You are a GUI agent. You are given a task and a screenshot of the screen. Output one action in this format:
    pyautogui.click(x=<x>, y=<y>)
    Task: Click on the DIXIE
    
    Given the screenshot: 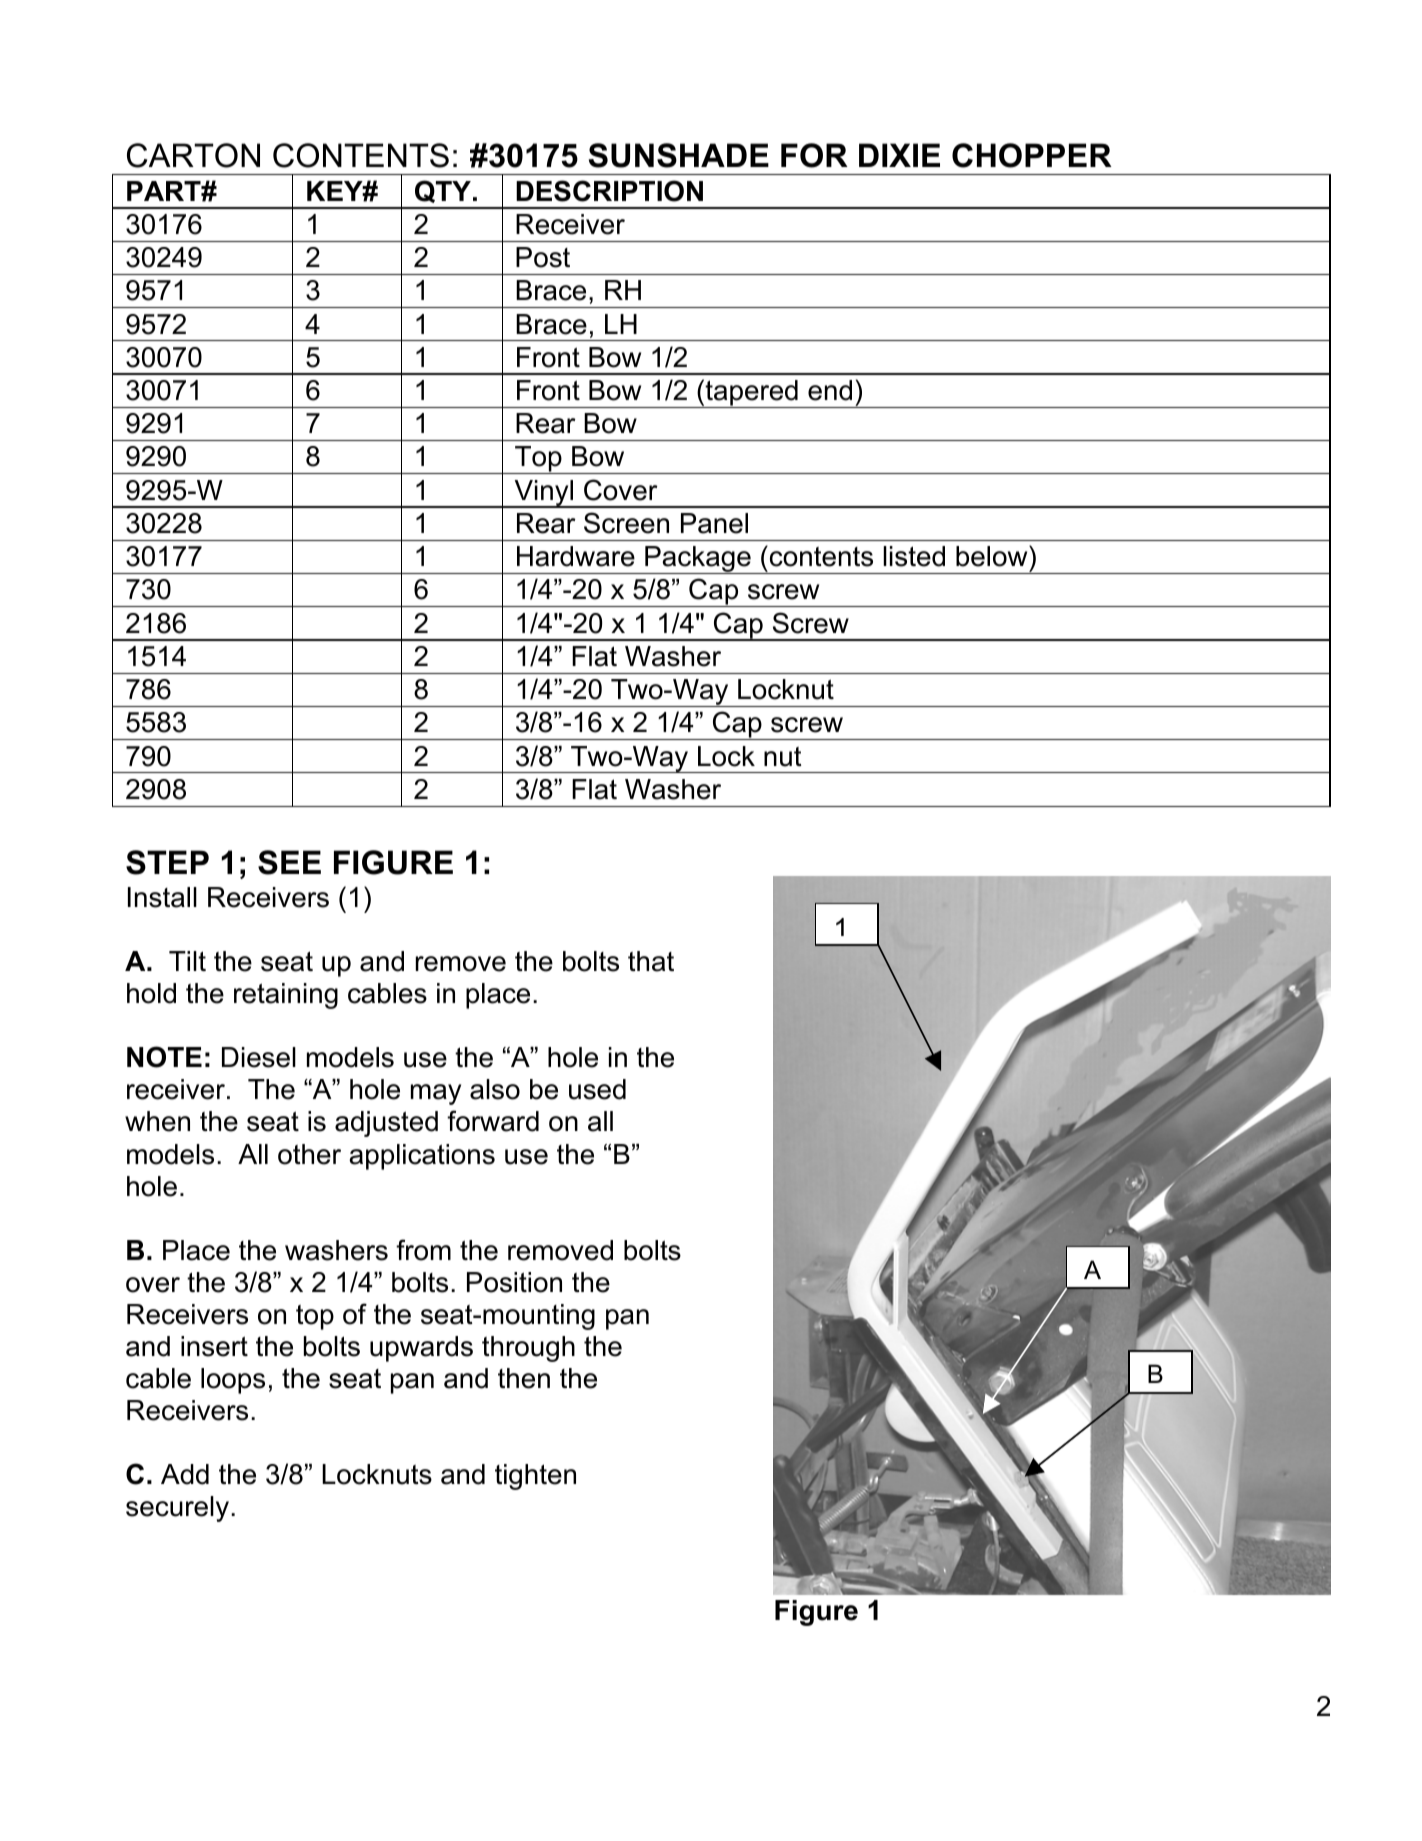 What is the action you would take?
    pyautogui.click(x=899, y=155)
